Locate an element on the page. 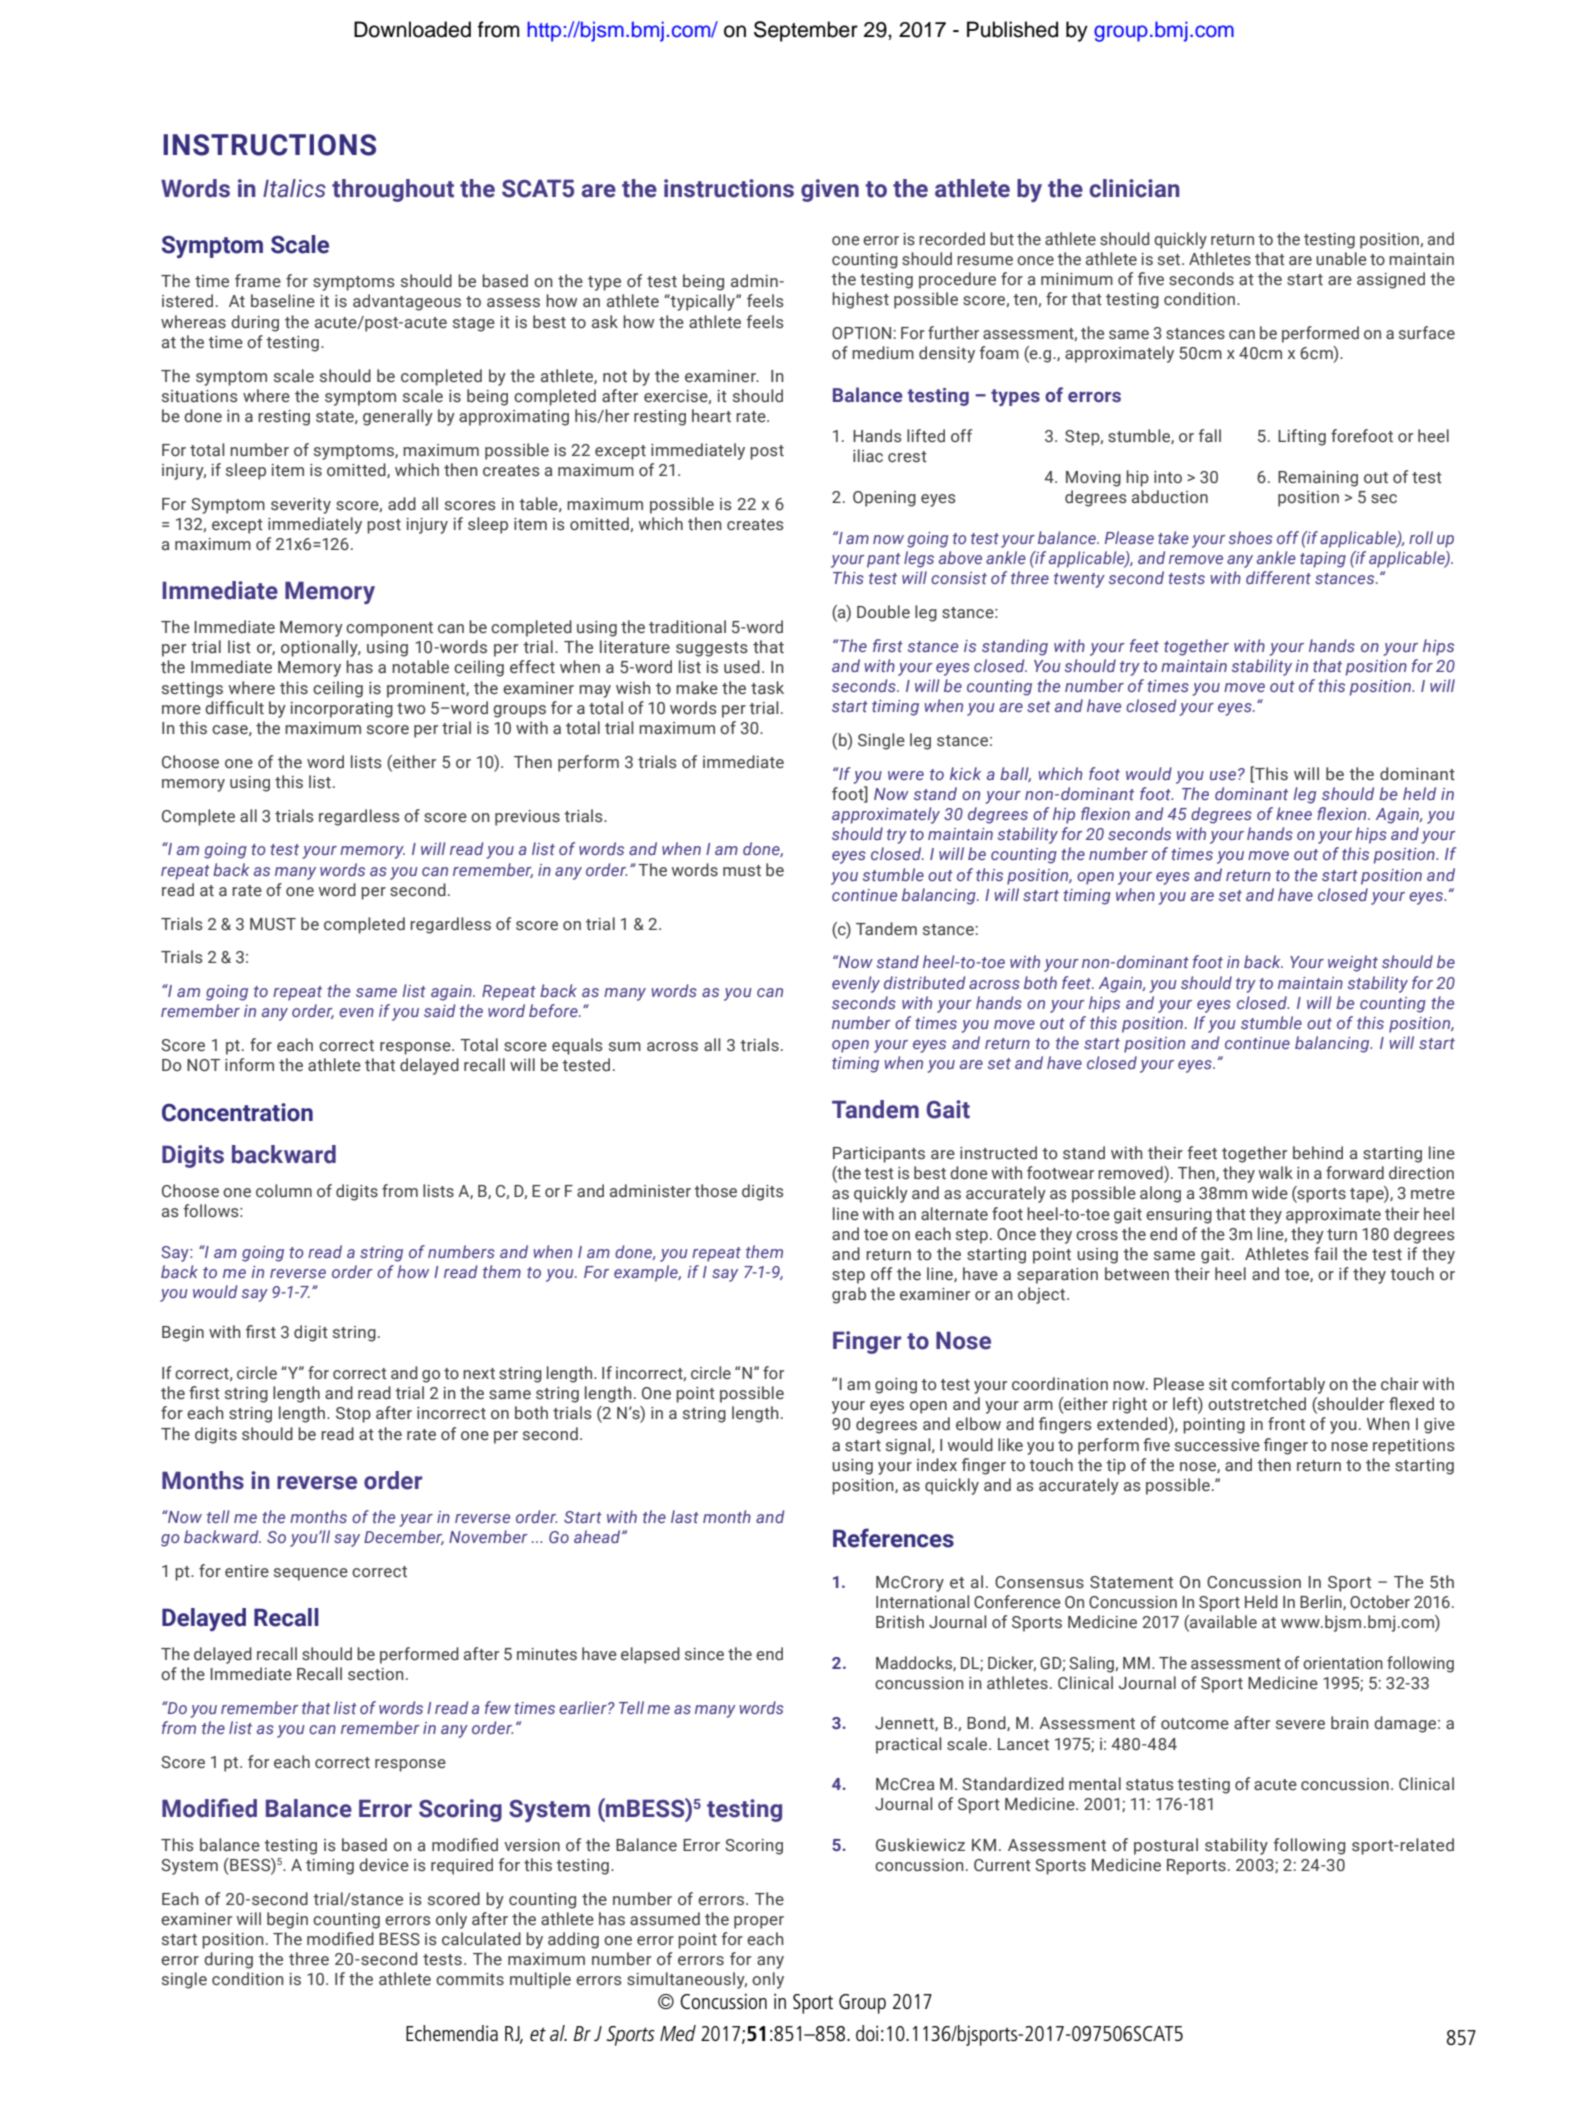 The height and width of the image is (2118, 1589). shoes is located at coordinates (1251, 537).
